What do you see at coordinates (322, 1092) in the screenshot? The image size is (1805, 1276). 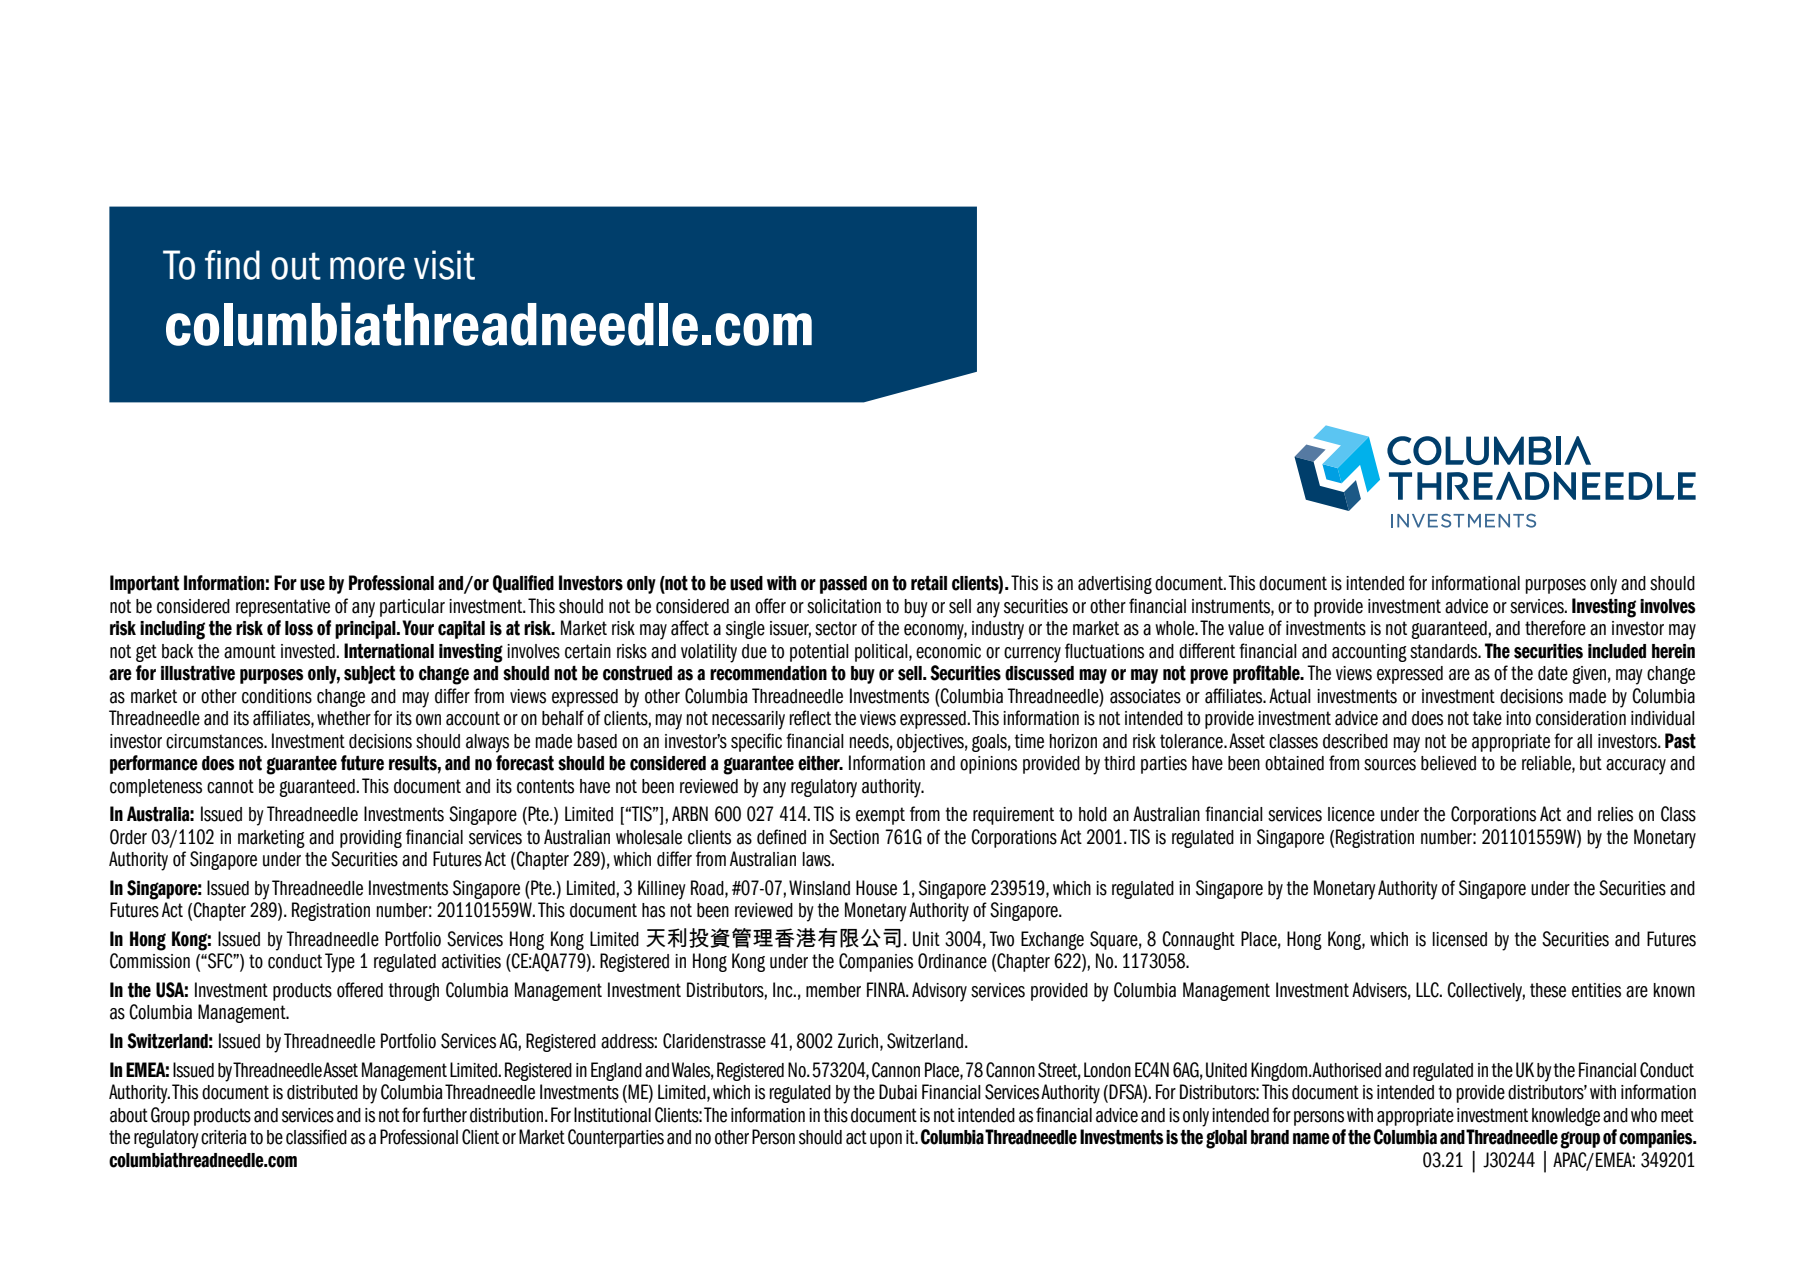 I see `distributed` at bounding box center [322, 1092].
